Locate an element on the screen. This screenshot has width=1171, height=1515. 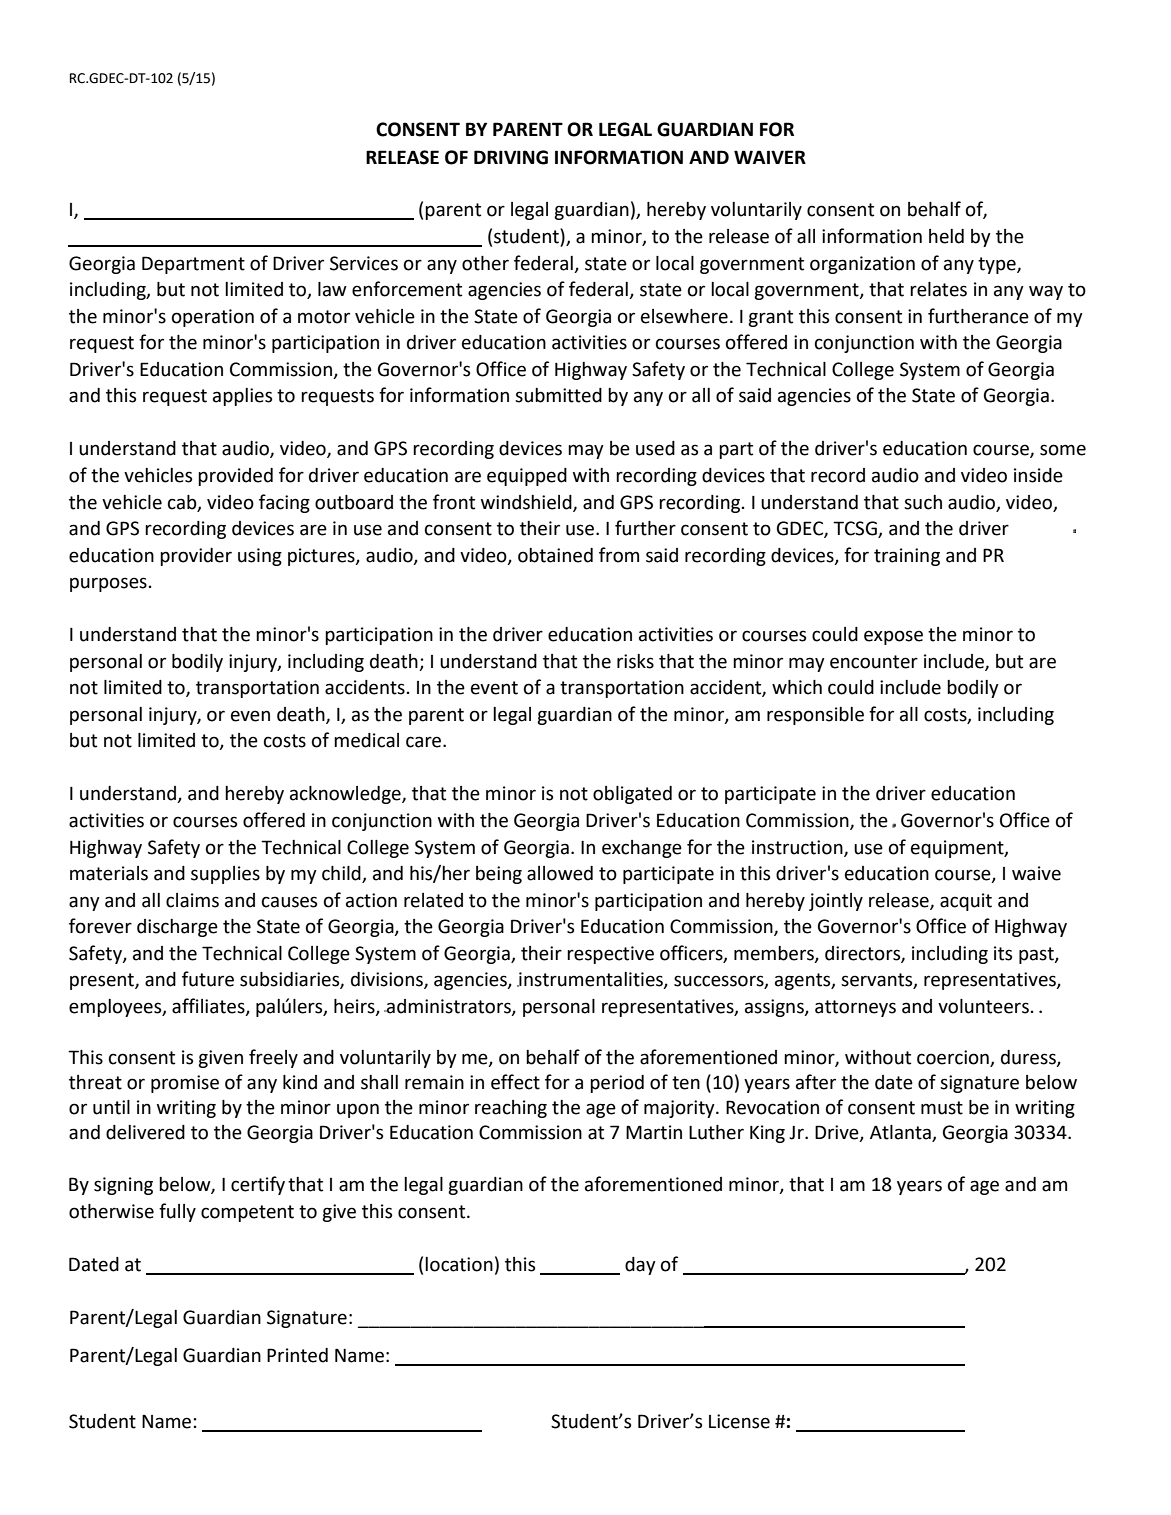
respective is located at coordinates (610, 955).
